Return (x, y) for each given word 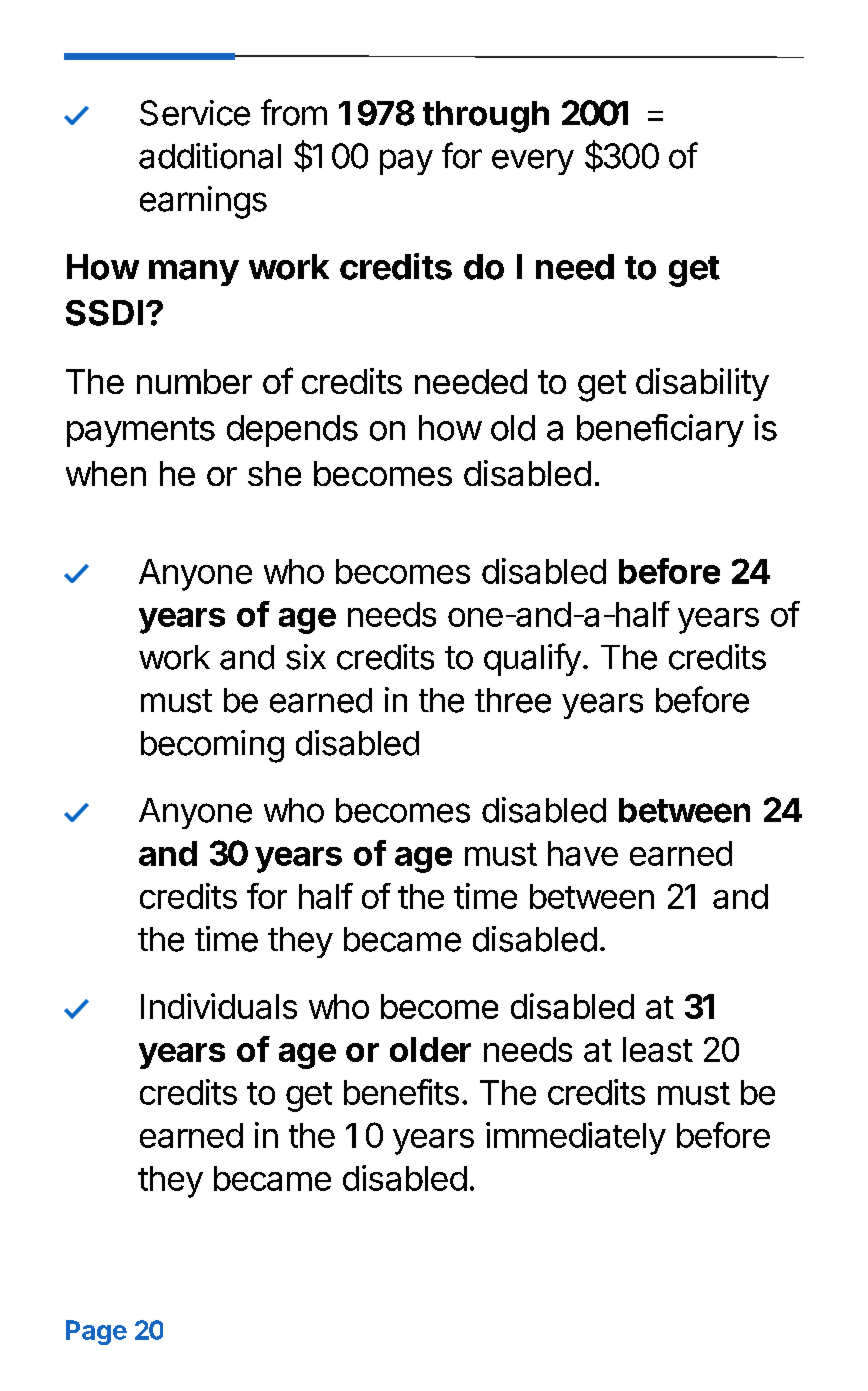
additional (210, 156)
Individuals (219, 1006)
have (583, 853)
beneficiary (660, 430)
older (430, 1049)
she (274, 473)
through (486, 117)
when (106, 473)
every (533, 162)
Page (96, 1332)
